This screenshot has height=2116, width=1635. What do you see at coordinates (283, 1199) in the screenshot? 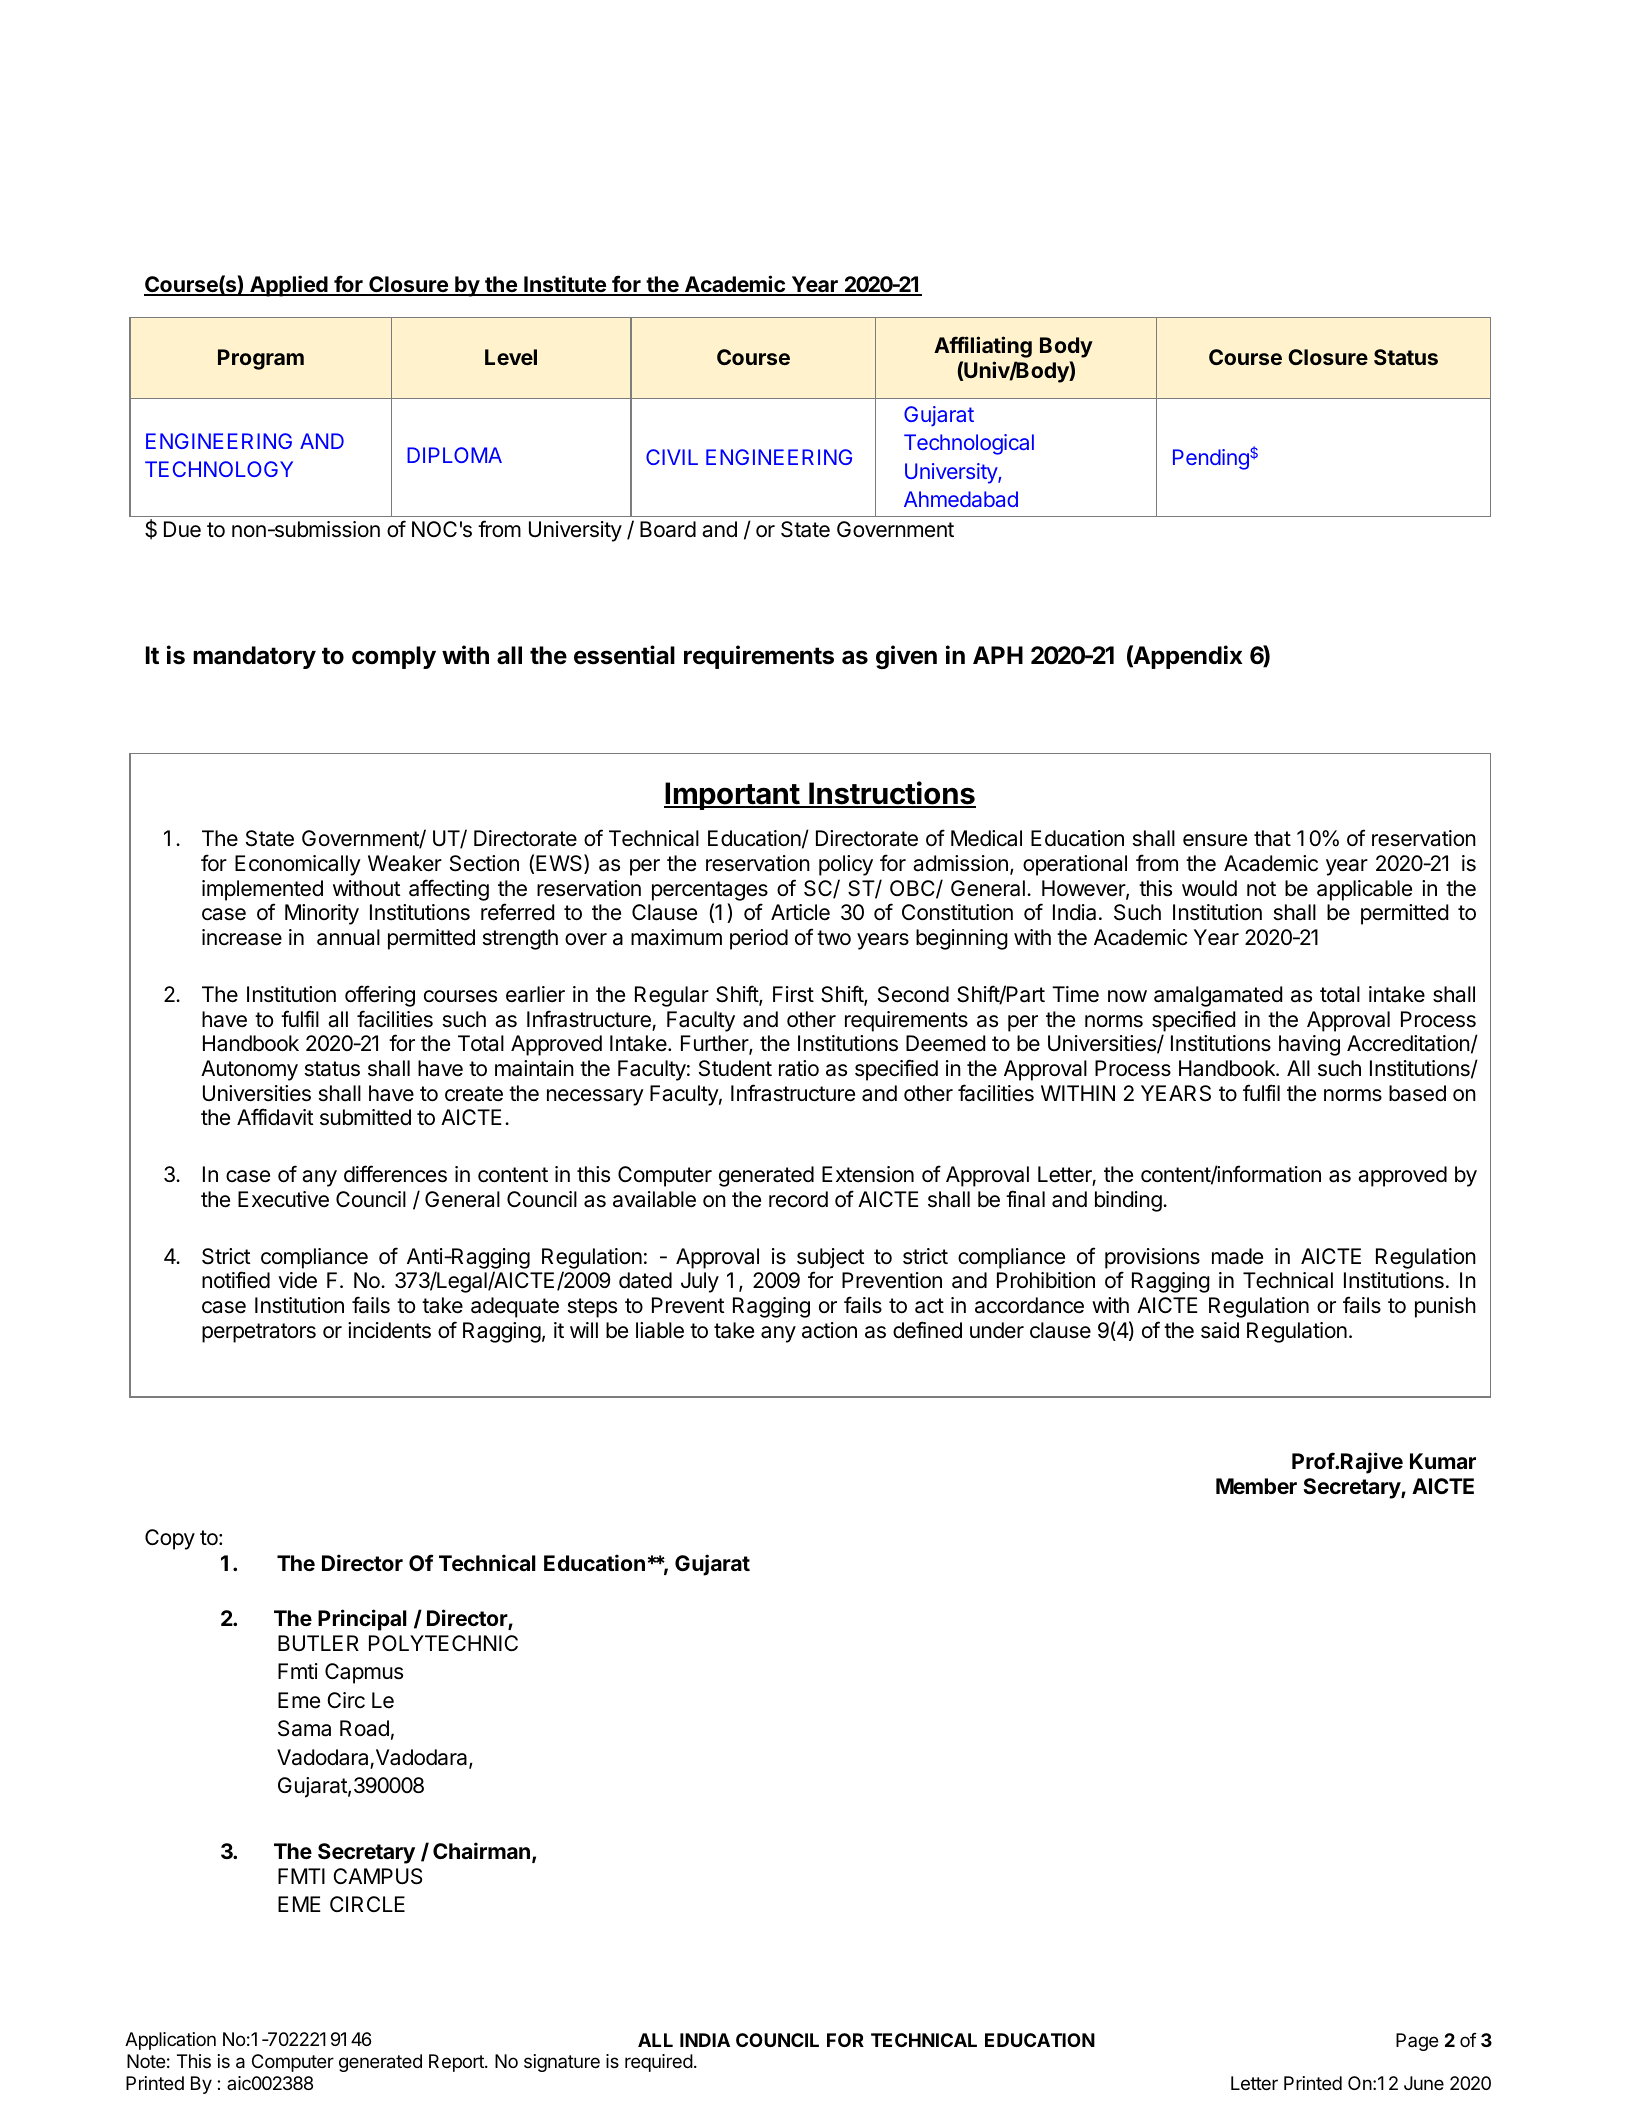
I see `Executive` at bounding box center [283, 1199].
